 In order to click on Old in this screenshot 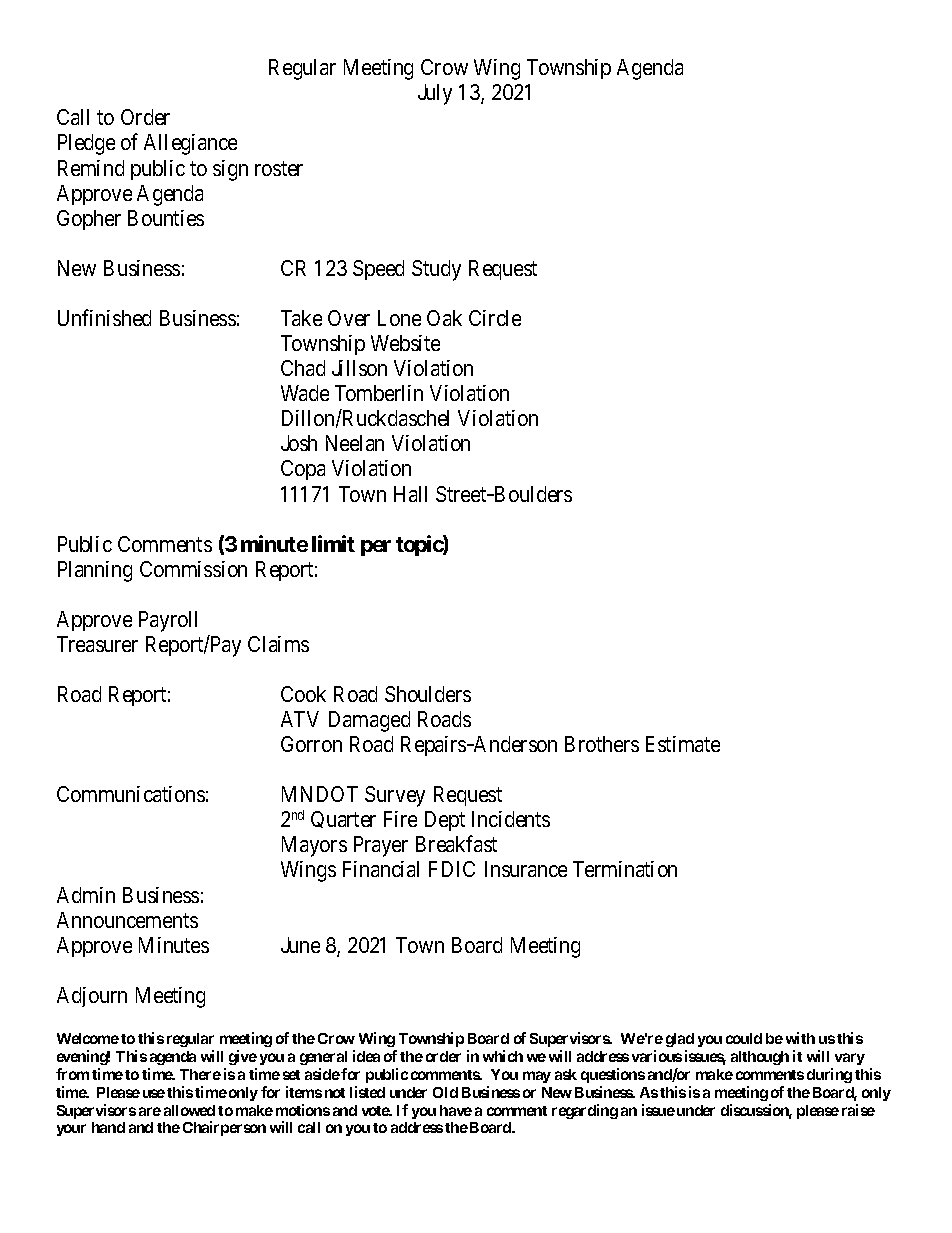, I will do `click(445, 1092)`.
